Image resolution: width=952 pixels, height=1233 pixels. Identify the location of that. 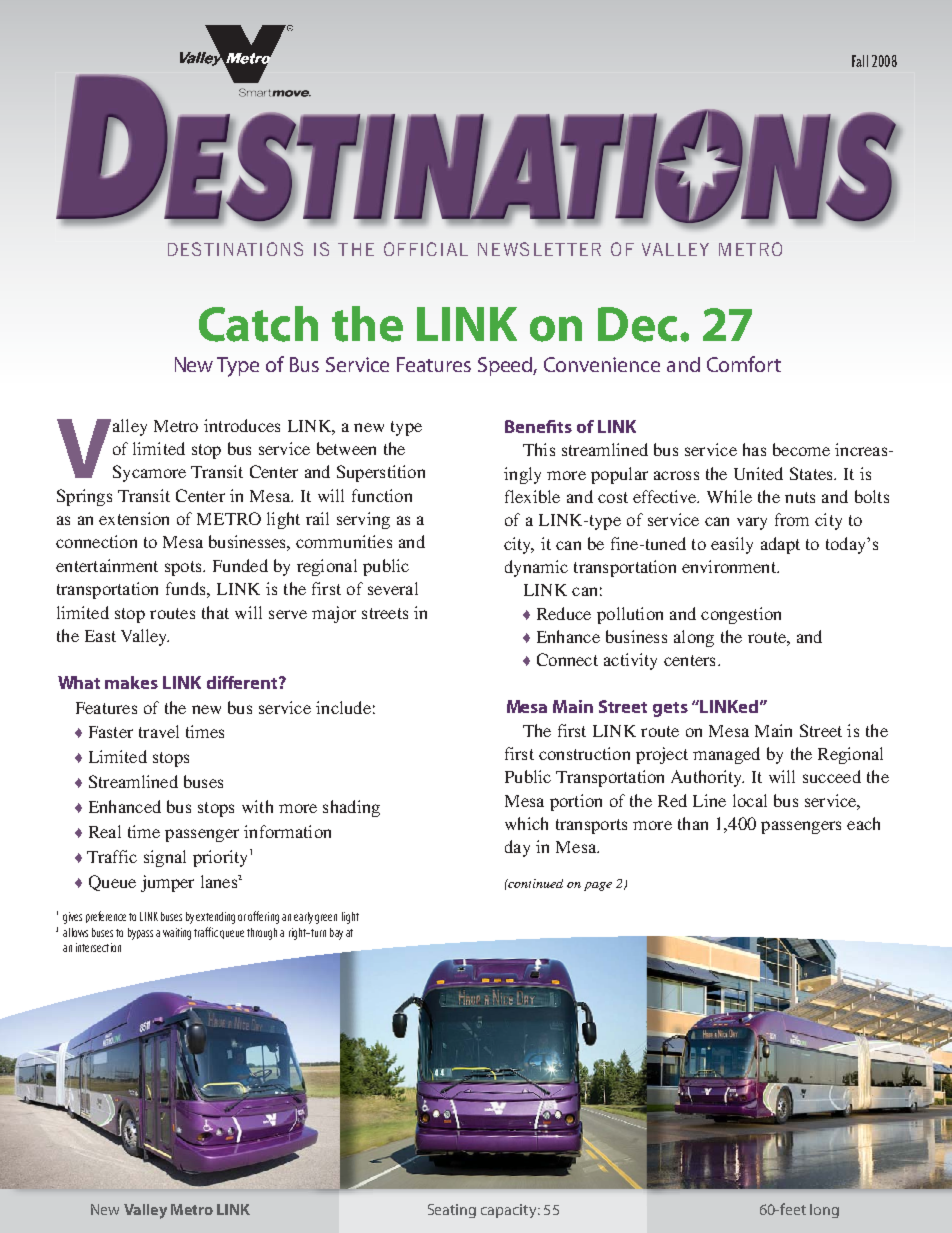
(215, 612).
